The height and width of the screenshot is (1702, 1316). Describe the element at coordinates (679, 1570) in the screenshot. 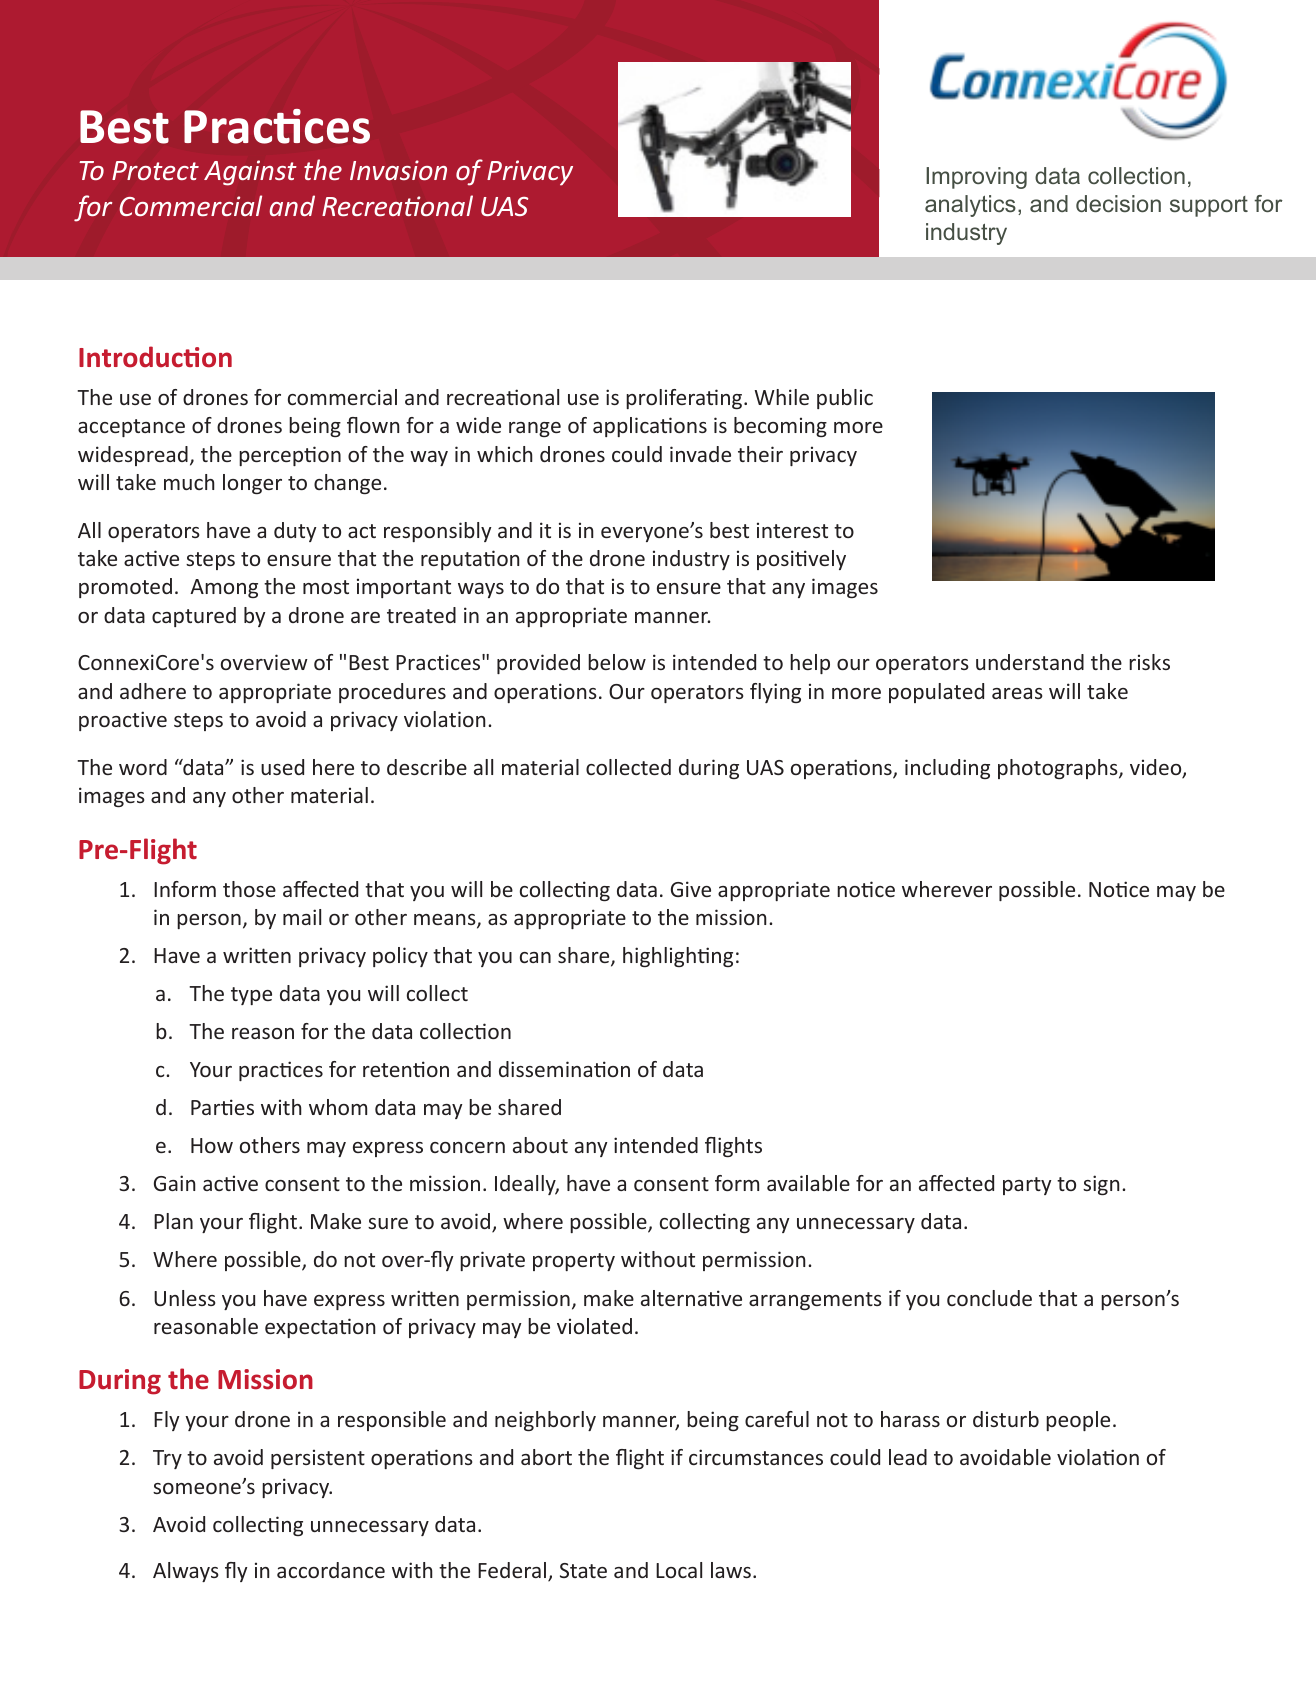

I see `Local` at that location.
